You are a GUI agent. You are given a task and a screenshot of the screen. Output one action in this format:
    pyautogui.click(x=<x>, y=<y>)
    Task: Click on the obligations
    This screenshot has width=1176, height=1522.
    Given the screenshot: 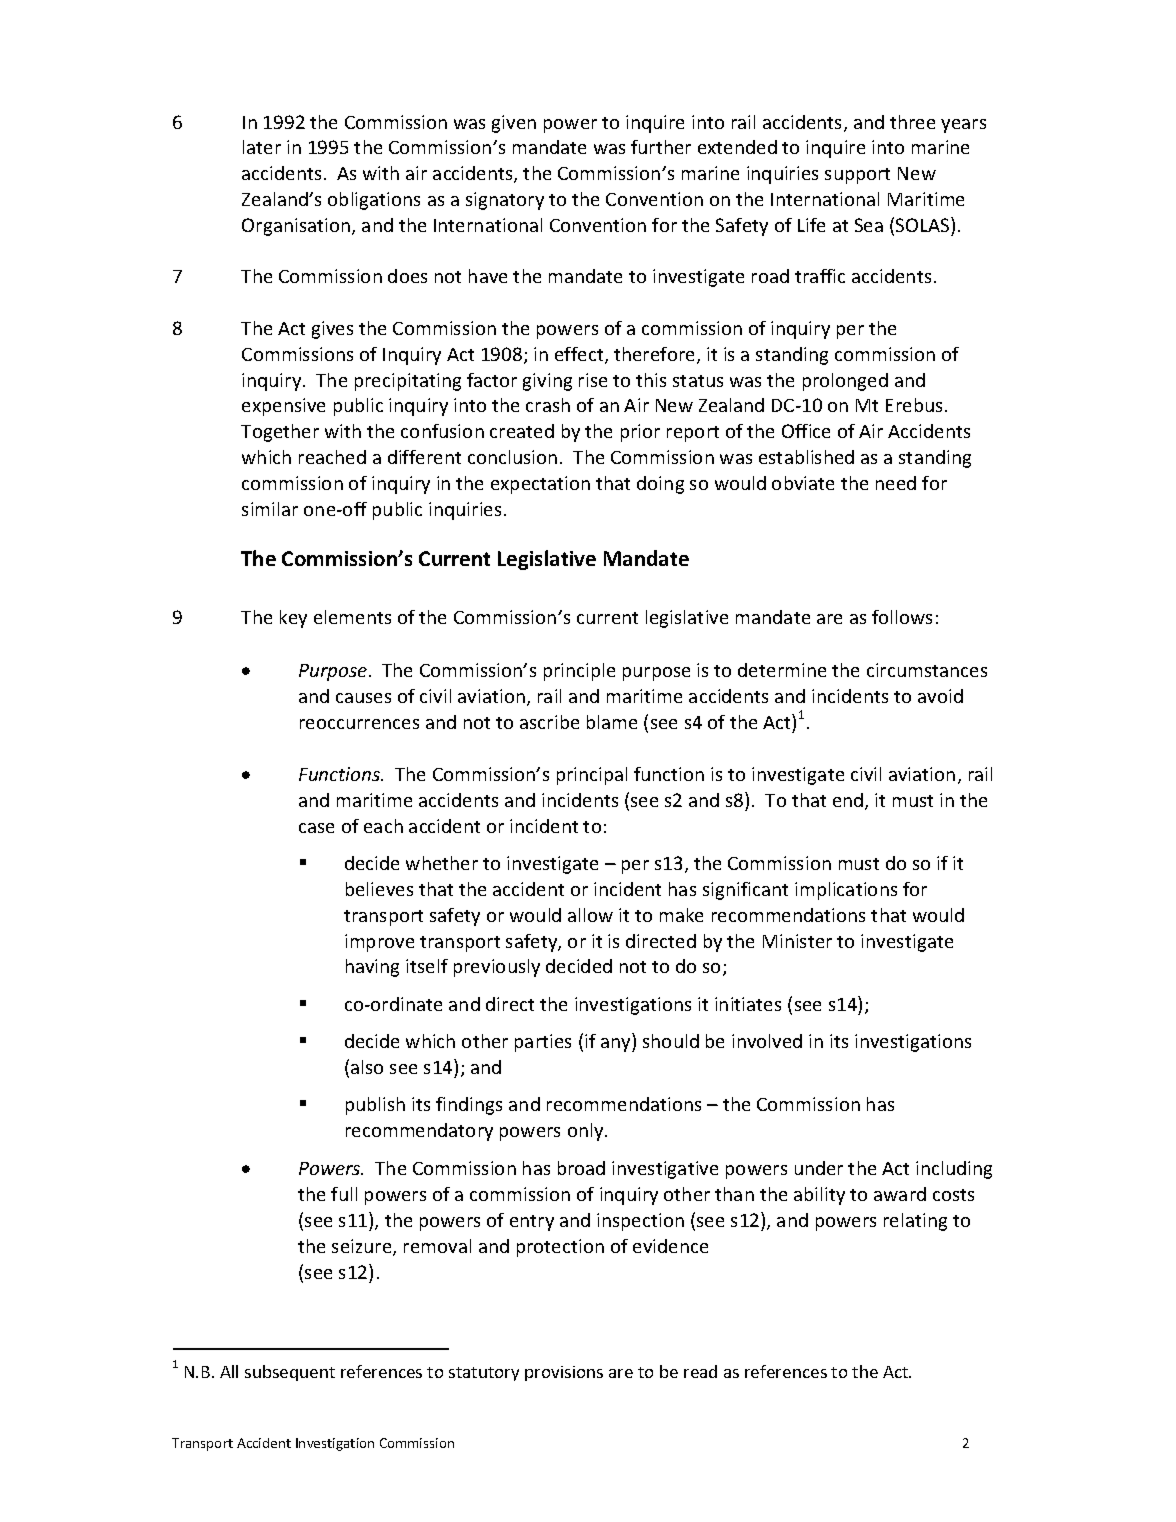 What is the action you would take?
    pyautogui.click(x=374, y=201)
